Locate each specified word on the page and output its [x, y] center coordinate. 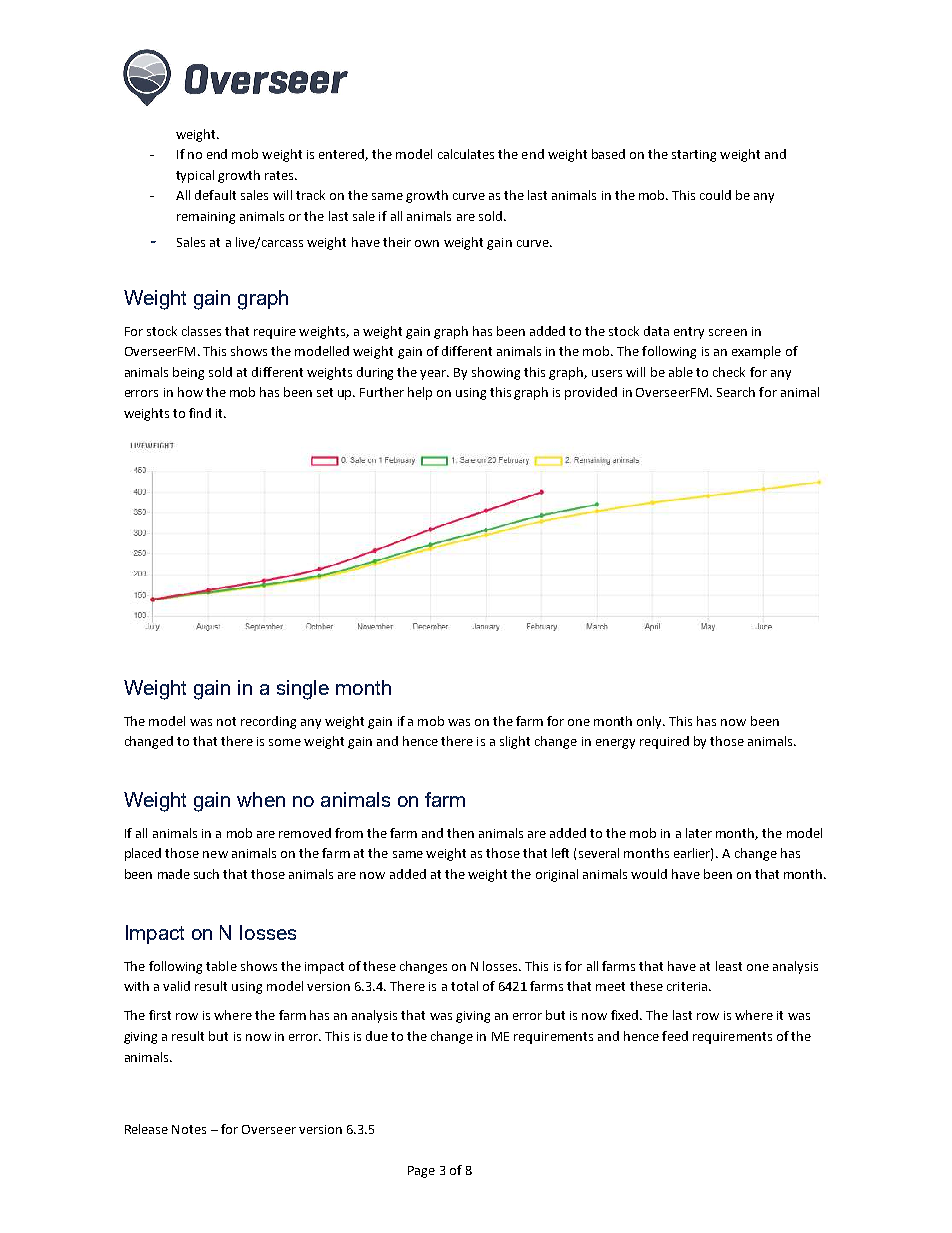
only [651, 722]
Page [421, 1172]
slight [515, 742]
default [215, 195]
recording [268, 722]
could [715, 195]
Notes [189, 1129]
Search [736, 392]
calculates [466, 154]
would [649, 874]
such [206, 874]
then [460, 833]
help [420, 393]
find [200, 413]
